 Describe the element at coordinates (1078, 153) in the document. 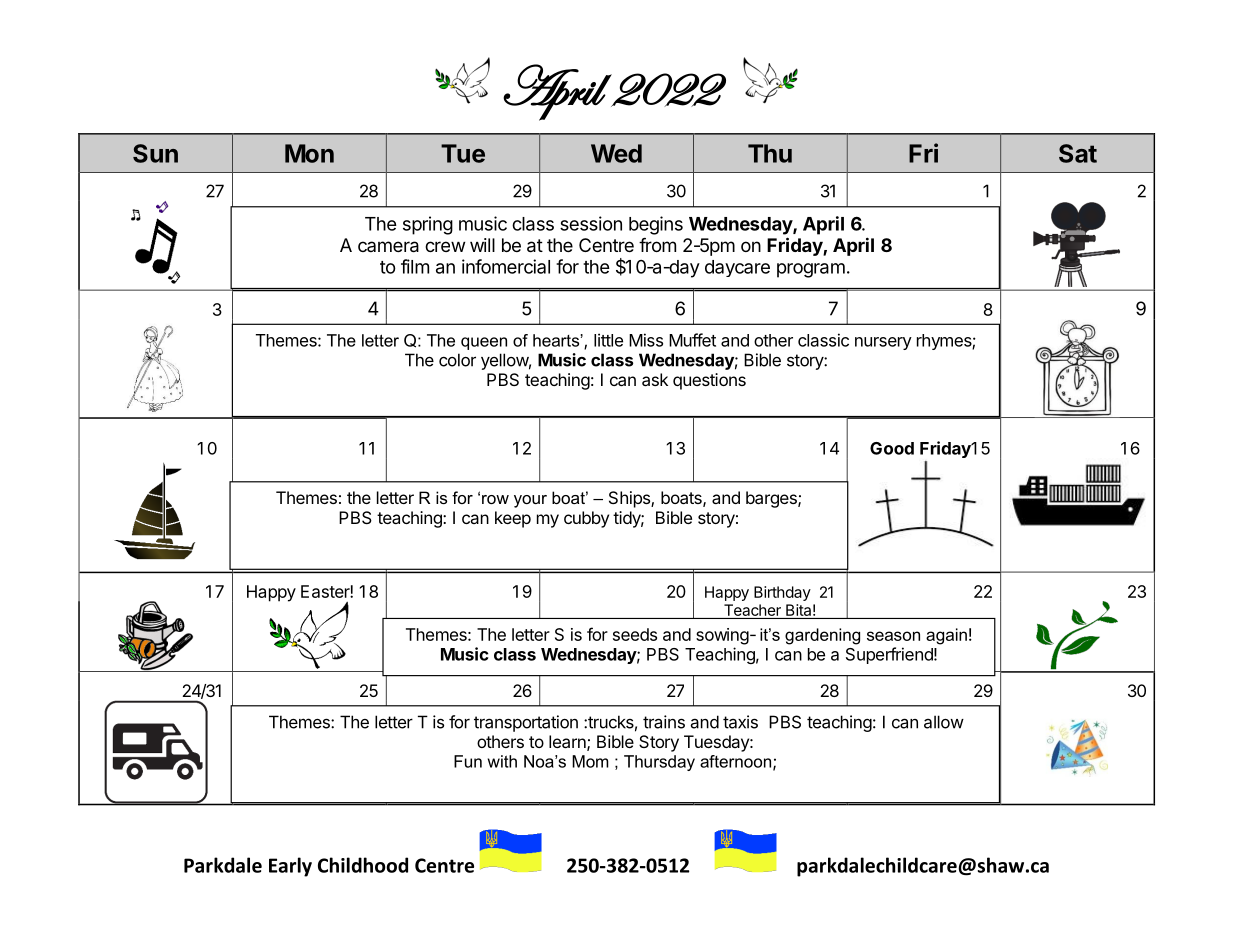

I see `Sat` at that location.
